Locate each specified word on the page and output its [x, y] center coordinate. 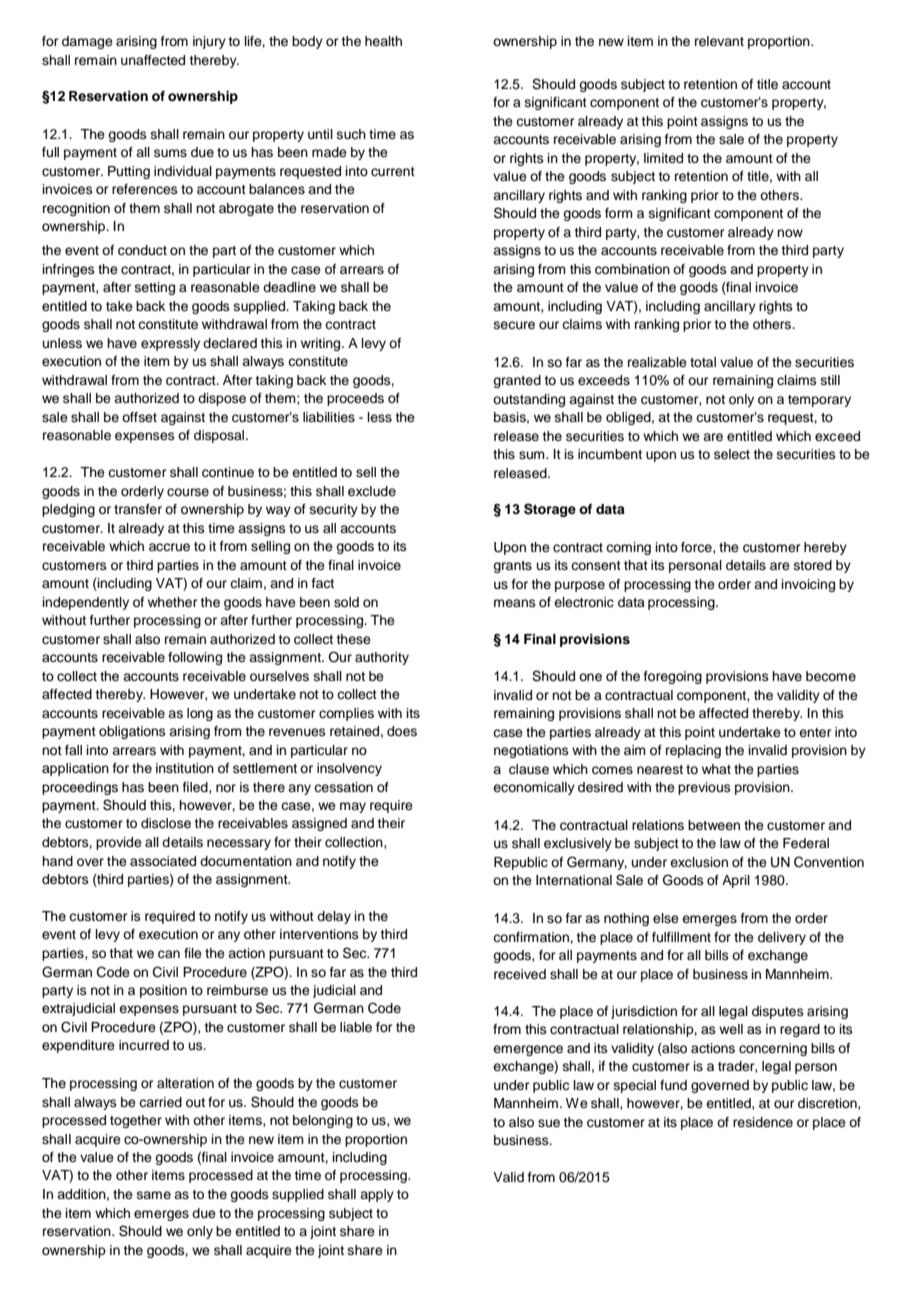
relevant [719, 41]
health [383, 41]
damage [87, 42]
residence [763, 1122]
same [154, 1195]
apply [377, 1195]
